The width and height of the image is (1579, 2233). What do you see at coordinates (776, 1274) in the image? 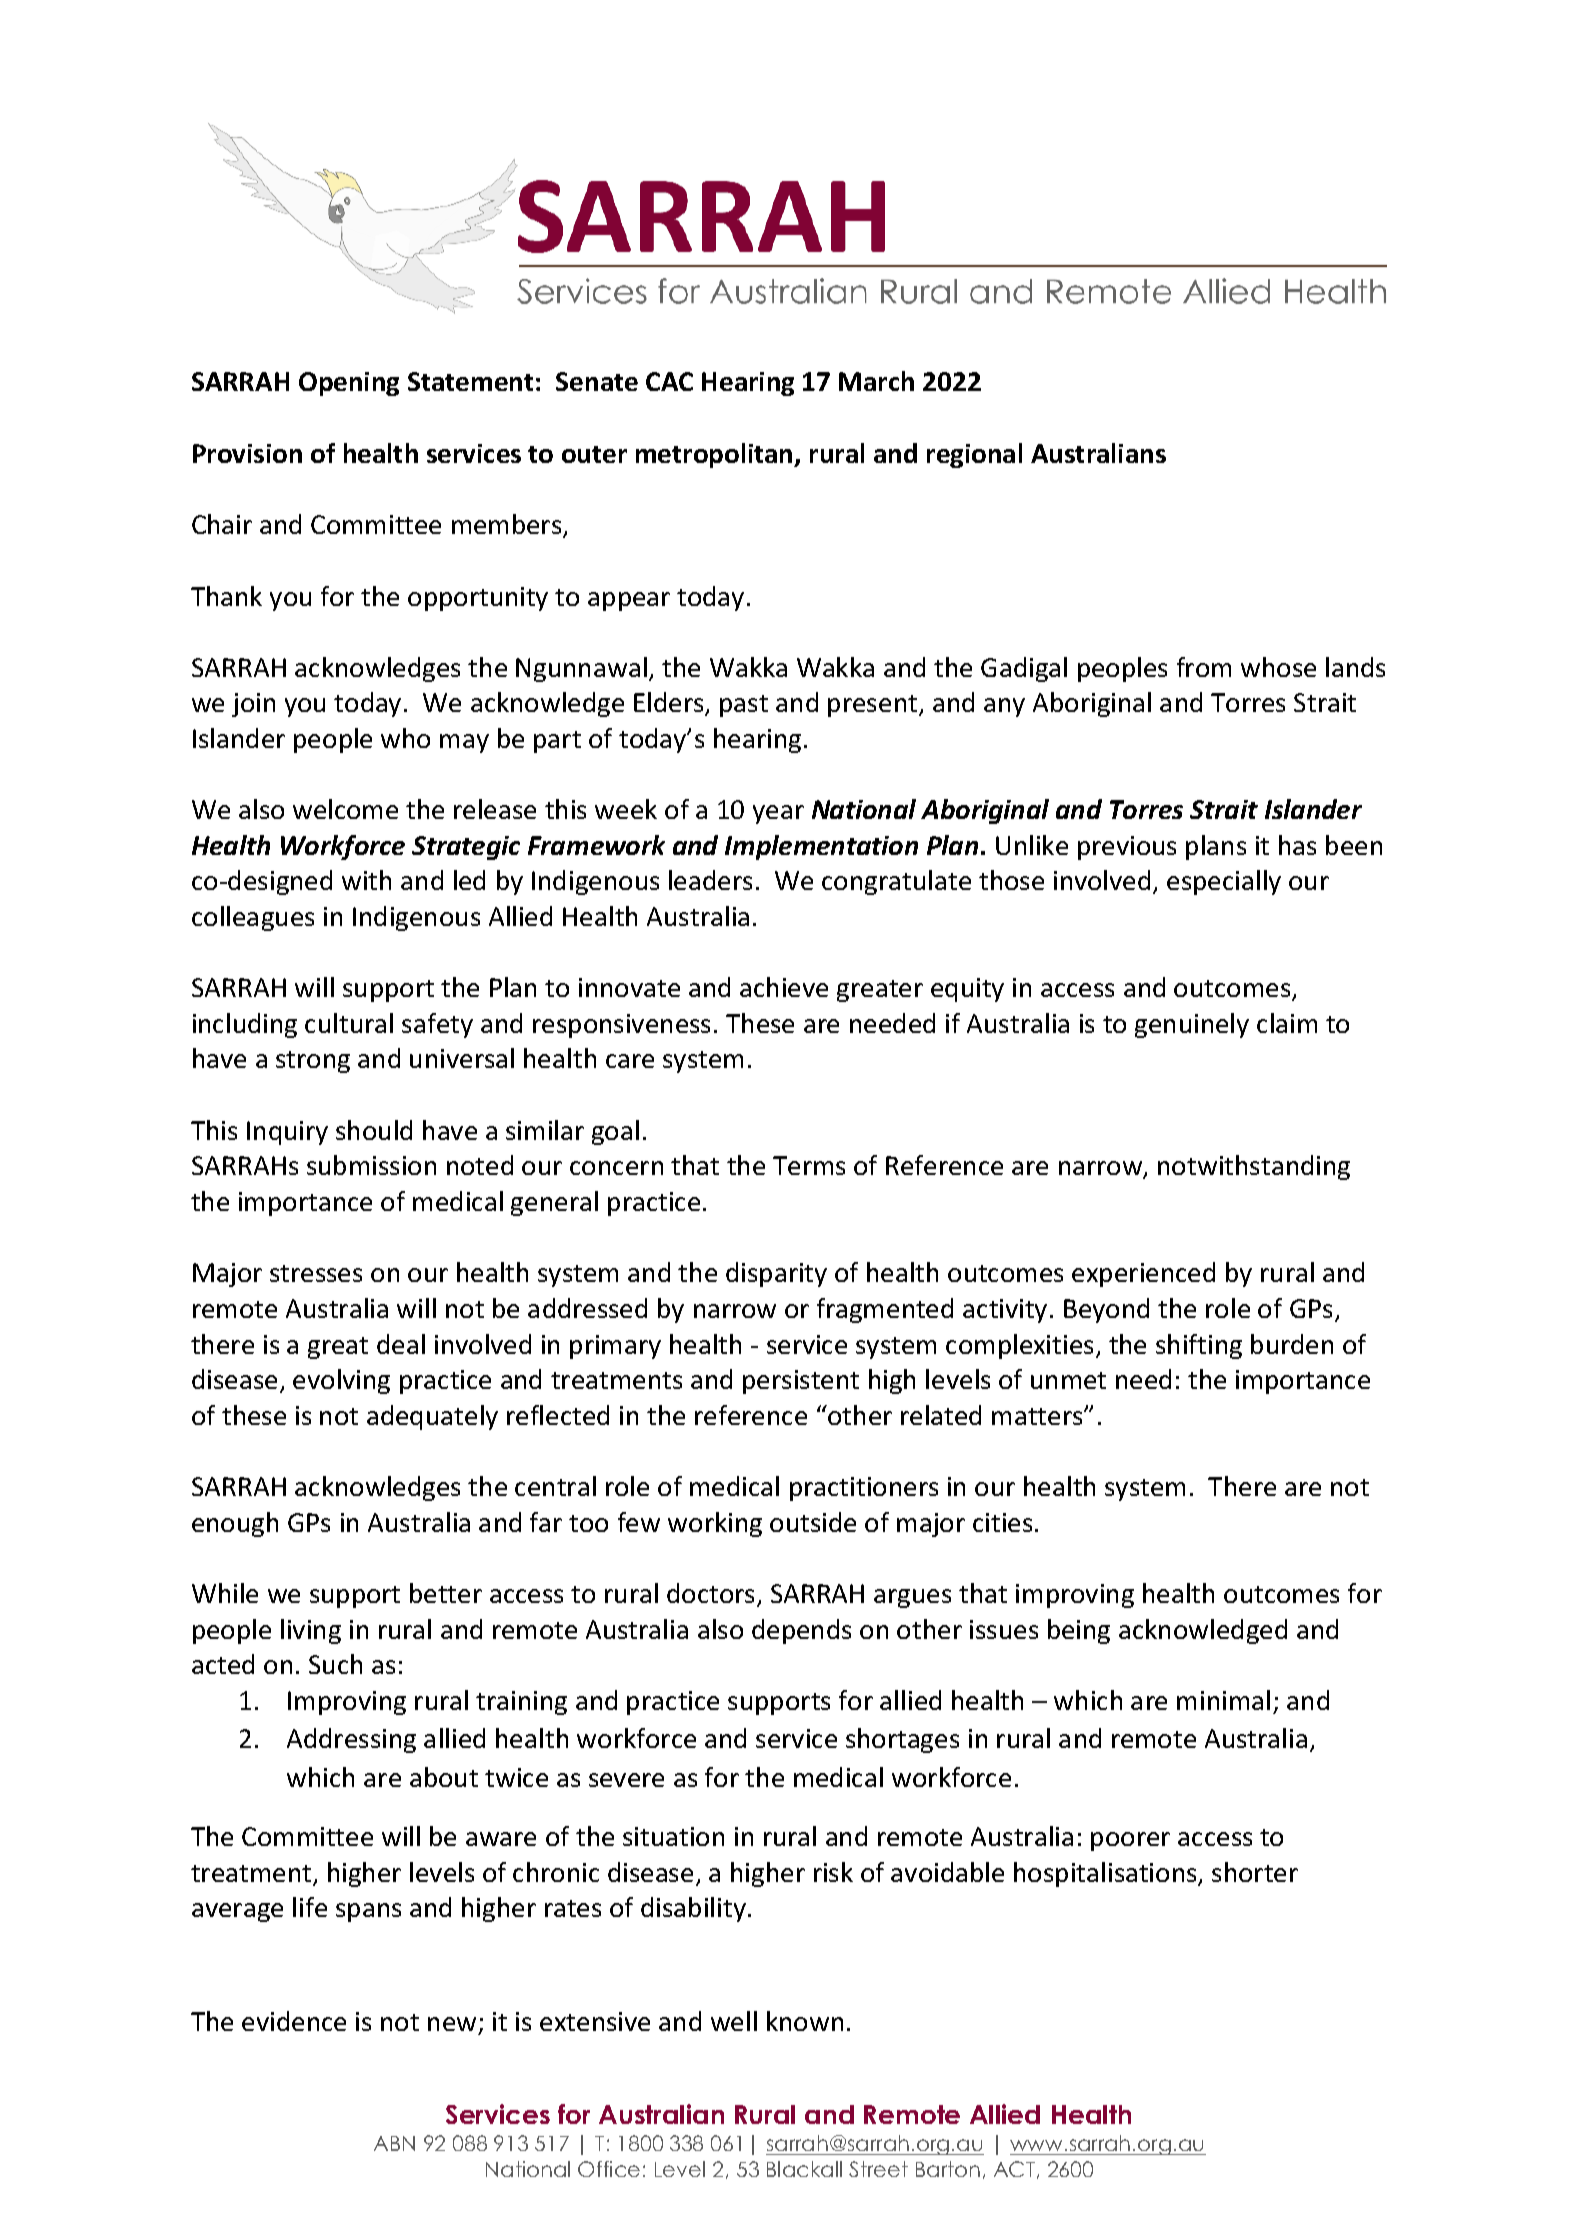
I see `disparity` at bounding box center [776, 1274].
